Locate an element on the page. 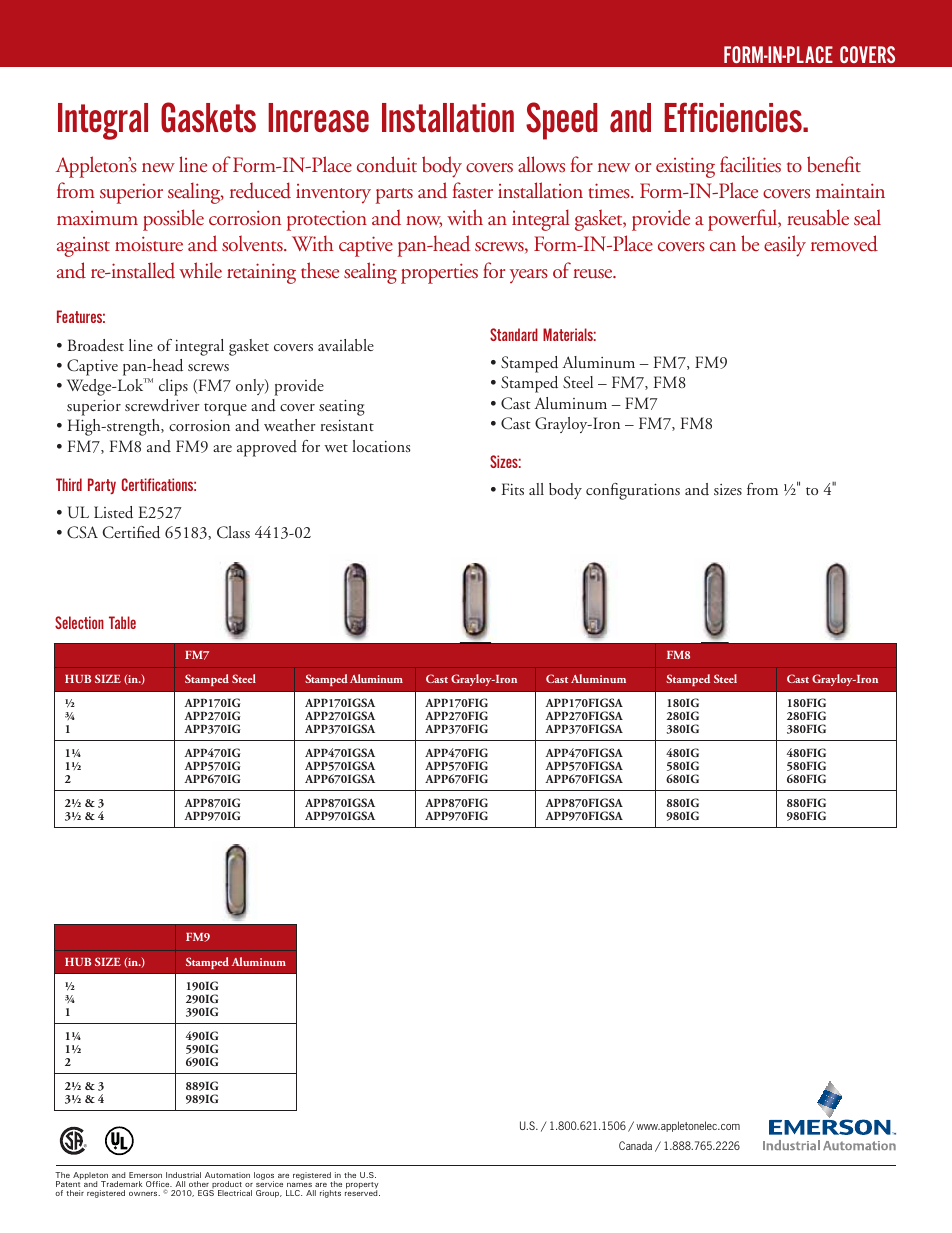 The height and width of the page is (1233, 952). Table is located at coordinates (122, 622).
